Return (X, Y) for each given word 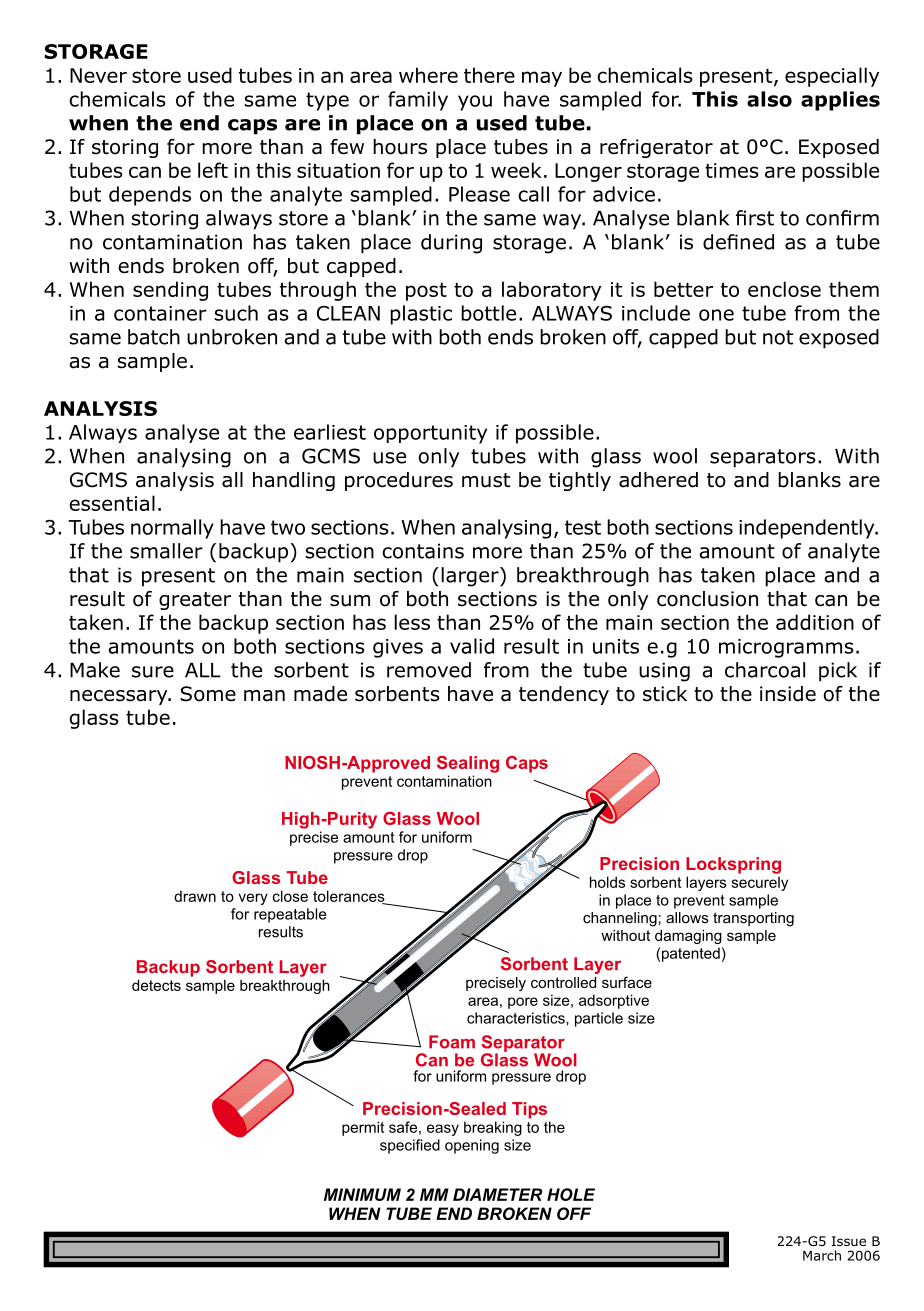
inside (788, 694)
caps (252, 127)
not (778, 337)
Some (208, 694)
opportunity (430, 434)
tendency (564, 695)
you (475, 103)
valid (472, 646)
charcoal (765, 670)
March (822, 1255)
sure (153, 672)
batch (154, 337)
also (769, 99)
